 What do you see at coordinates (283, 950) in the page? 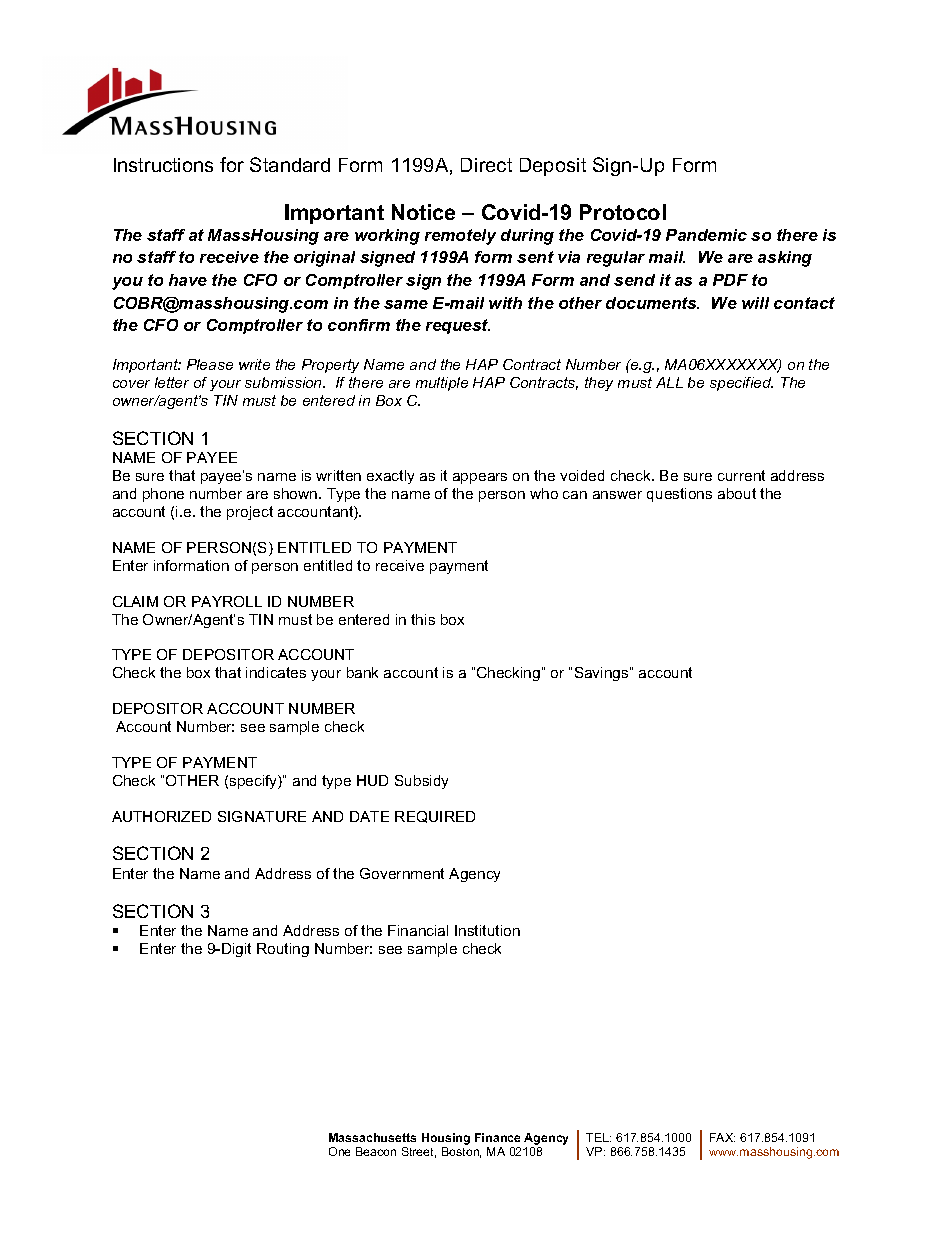
I see `Routing` at bounding box center [283, 950].
